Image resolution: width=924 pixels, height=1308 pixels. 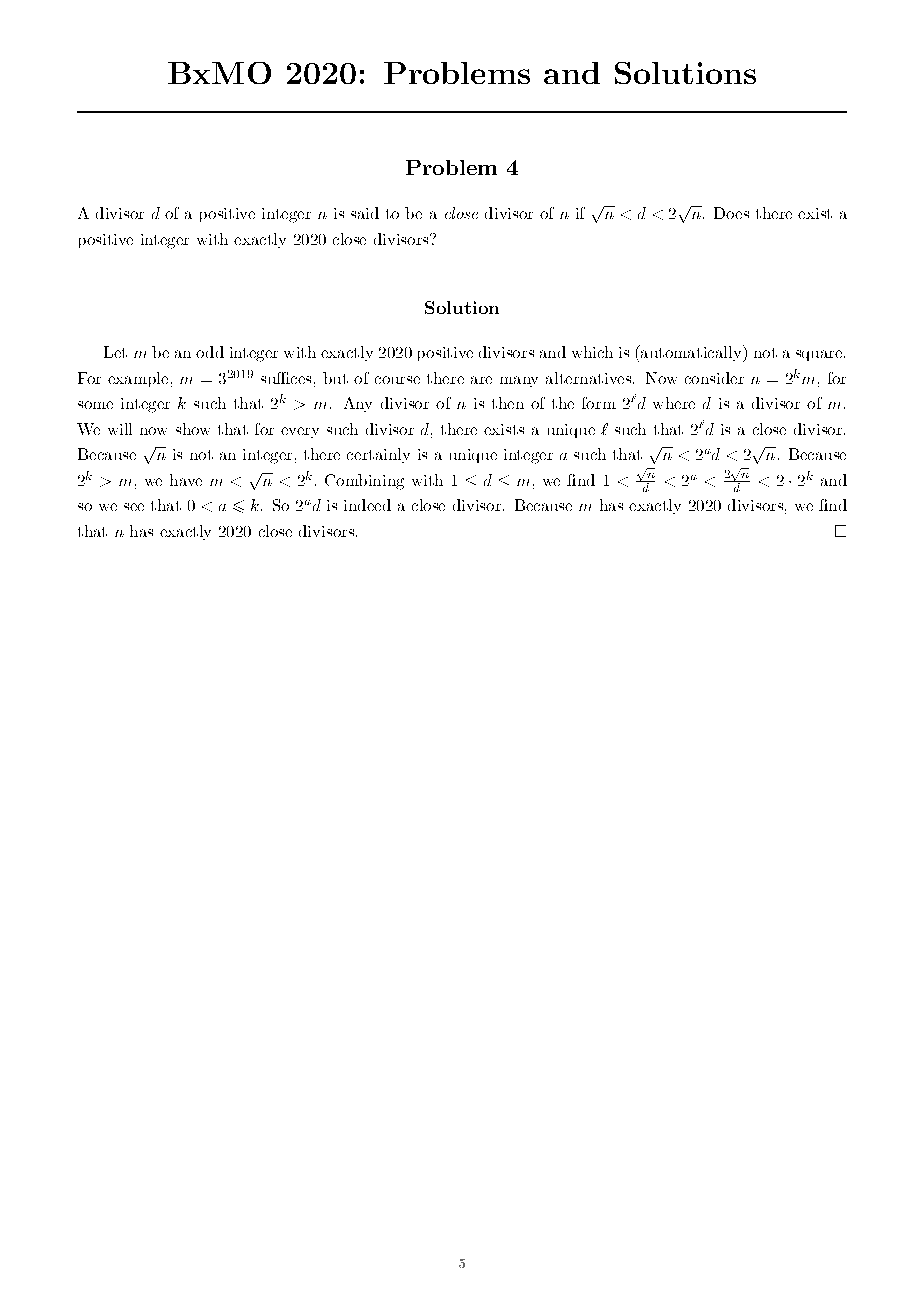 What do you see at coordinates (210, 352) in the image?
I see `odd` at bounding box center [210, 352].
